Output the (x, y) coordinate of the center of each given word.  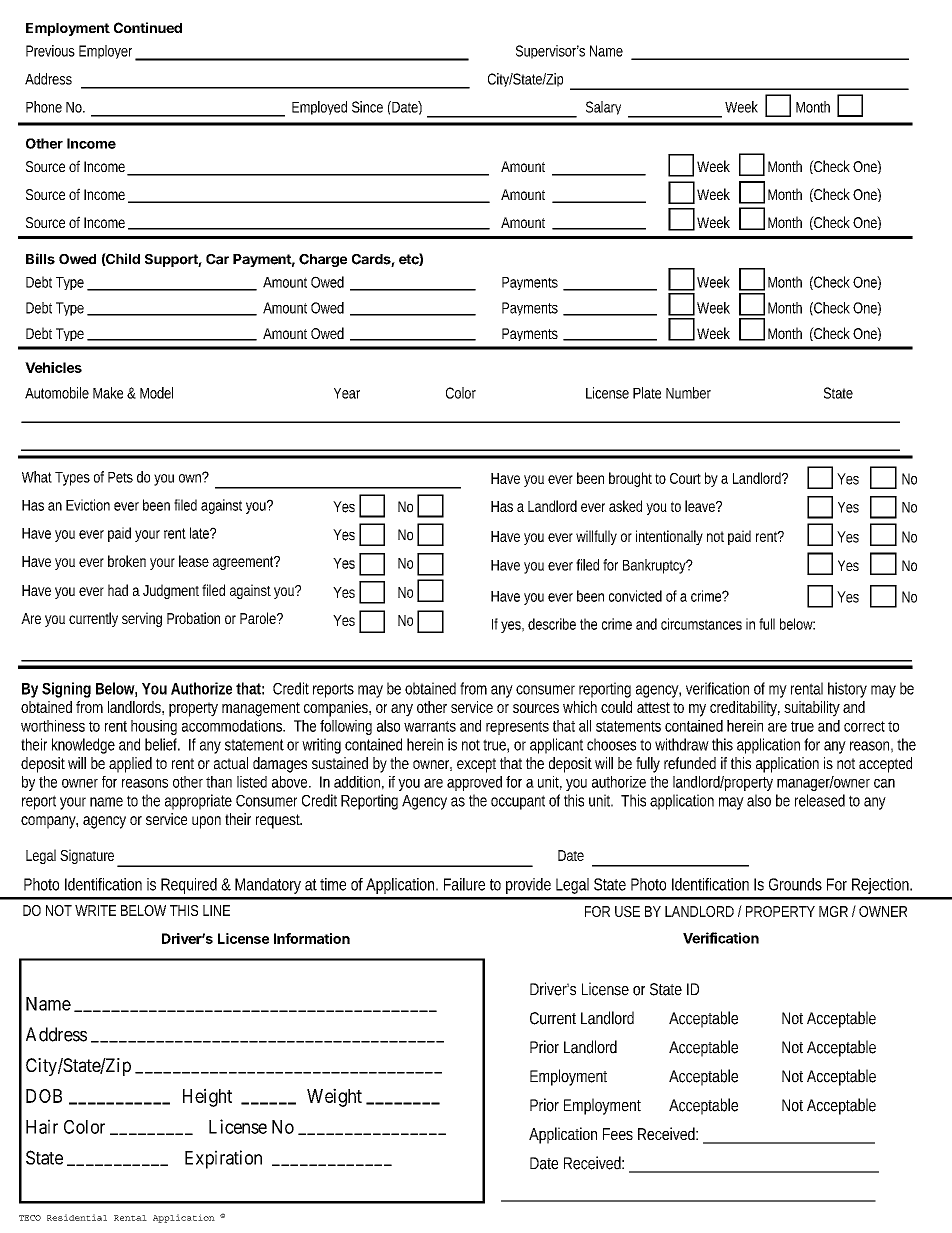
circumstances (701, 624)
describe (552, 624)
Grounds (795, 884)
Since (367, 107)
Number (688, 393)
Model (156, 393)
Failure (464, 884)
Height (207, 1097)
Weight (334, 1097)
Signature (89, 858)
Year (347, 393)
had (118, 590)
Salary (603, 108)
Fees (618, 1134)
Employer (108, 53)
